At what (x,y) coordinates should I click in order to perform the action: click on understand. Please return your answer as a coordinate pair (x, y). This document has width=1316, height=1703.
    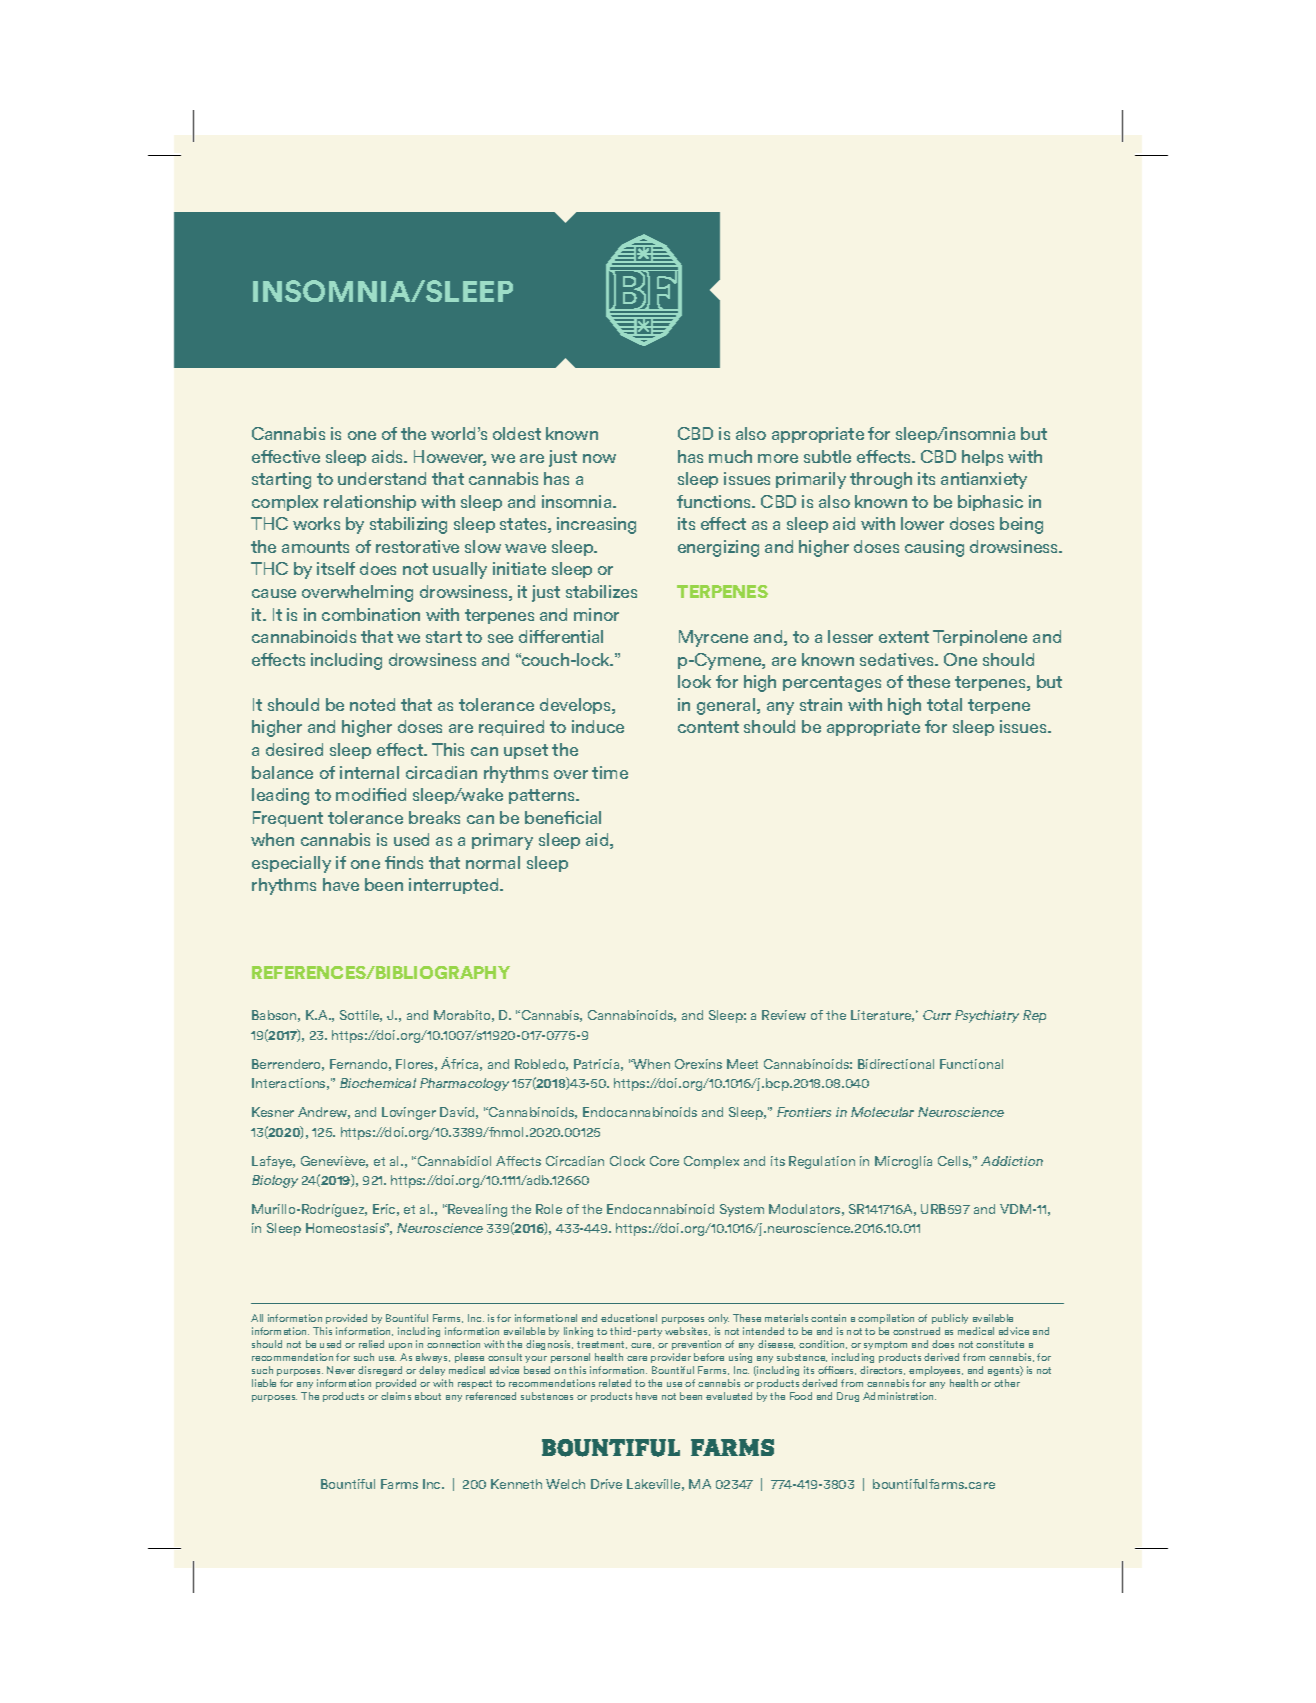
    Looking at the image, I should click on (382, 478).
